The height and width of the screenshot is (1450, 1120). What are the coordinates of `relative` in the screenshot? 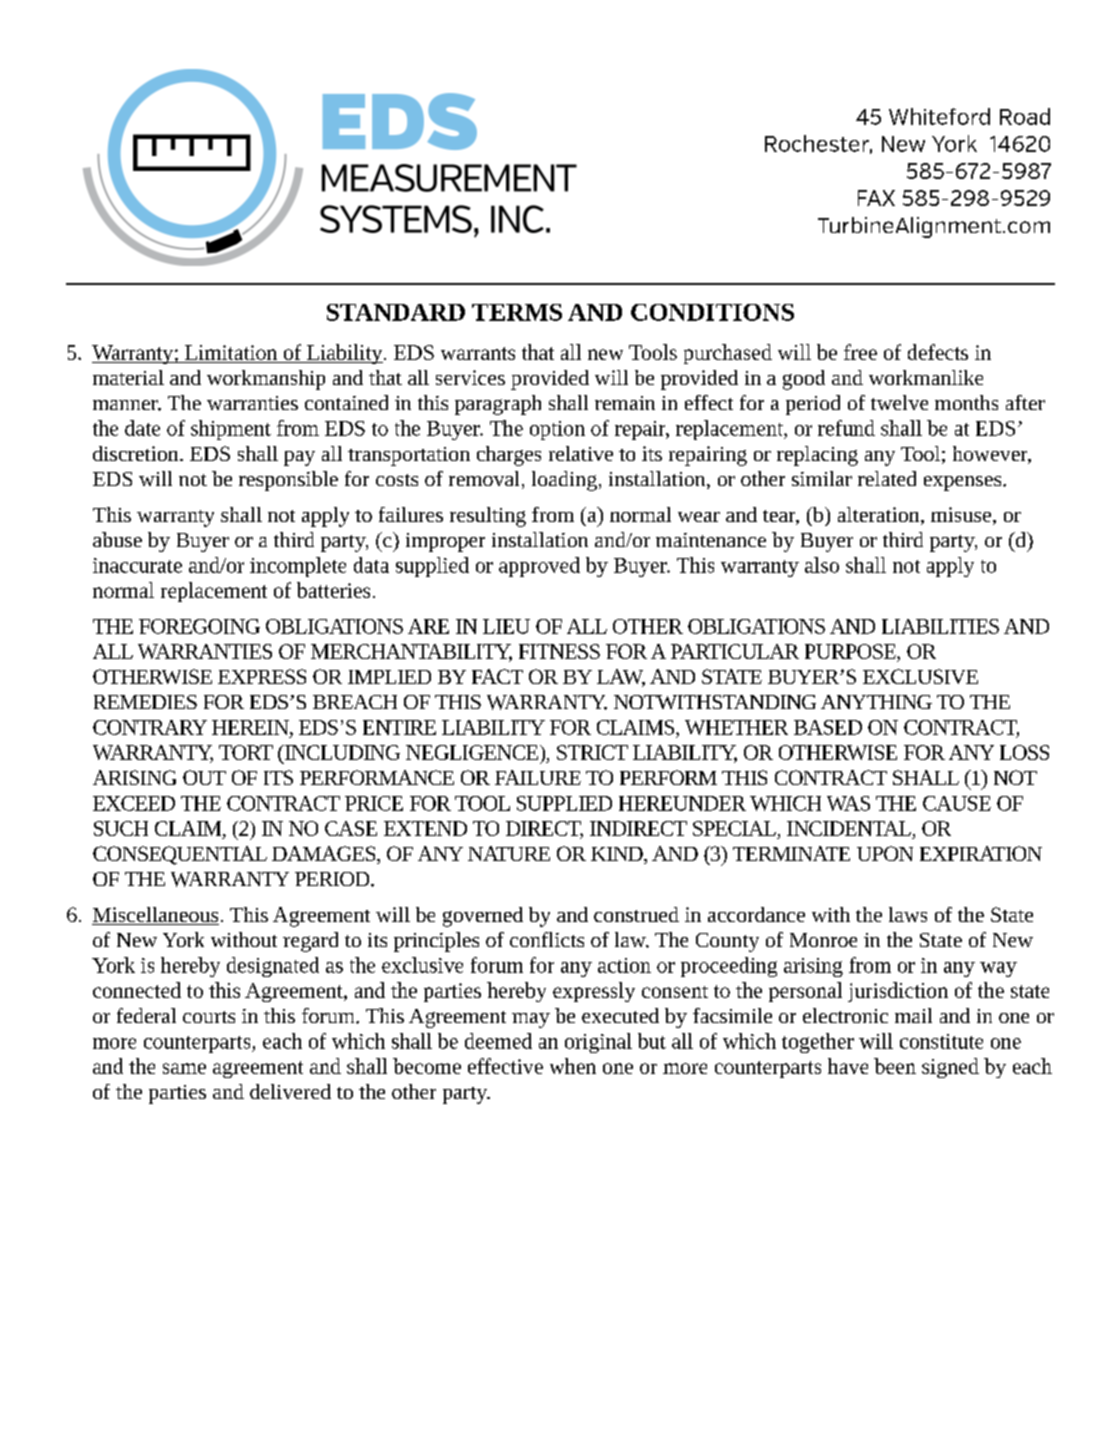 It's located at (581, 453).
